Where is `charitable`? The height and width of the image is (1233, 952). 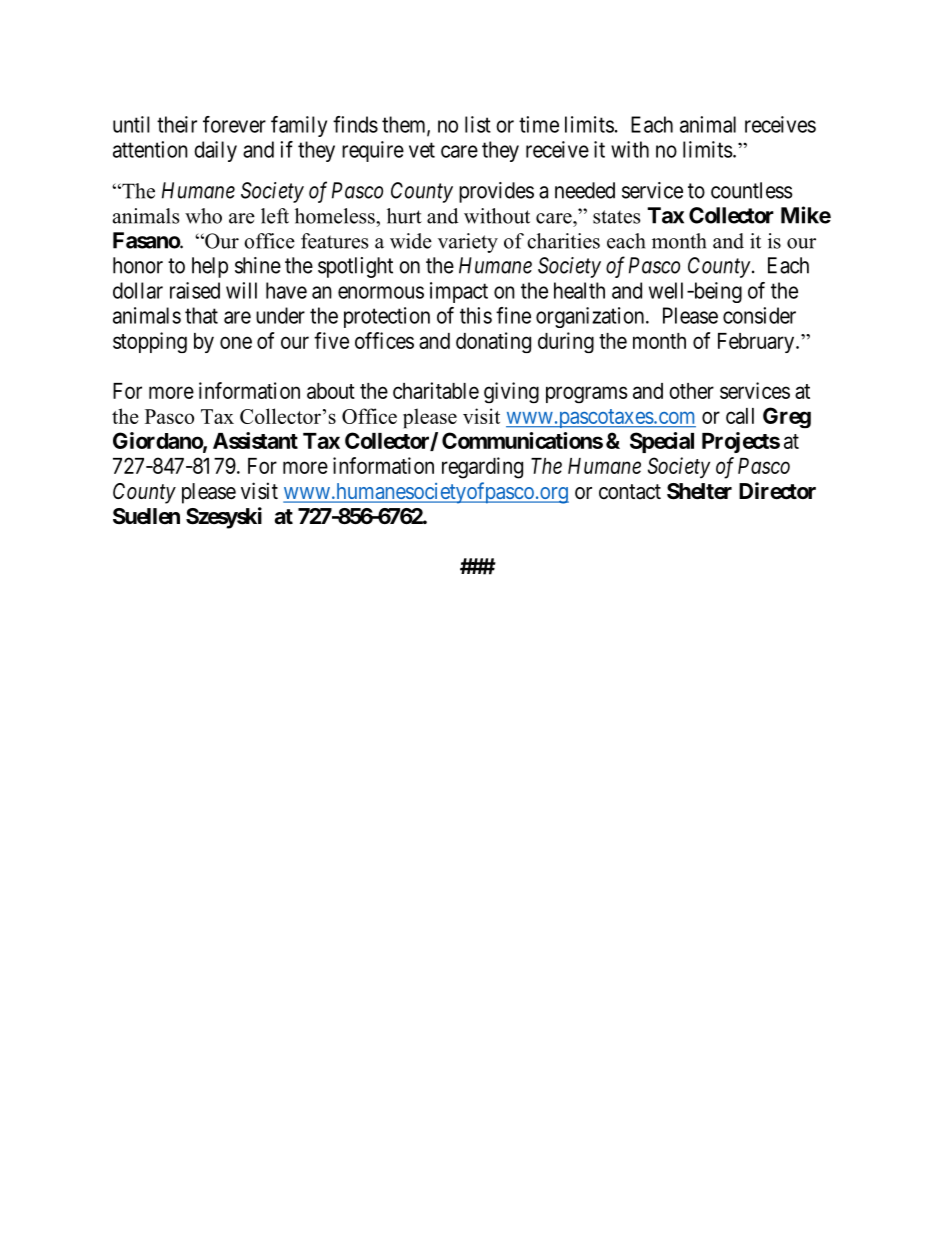
charitable is located at coordinates (436, 390).
